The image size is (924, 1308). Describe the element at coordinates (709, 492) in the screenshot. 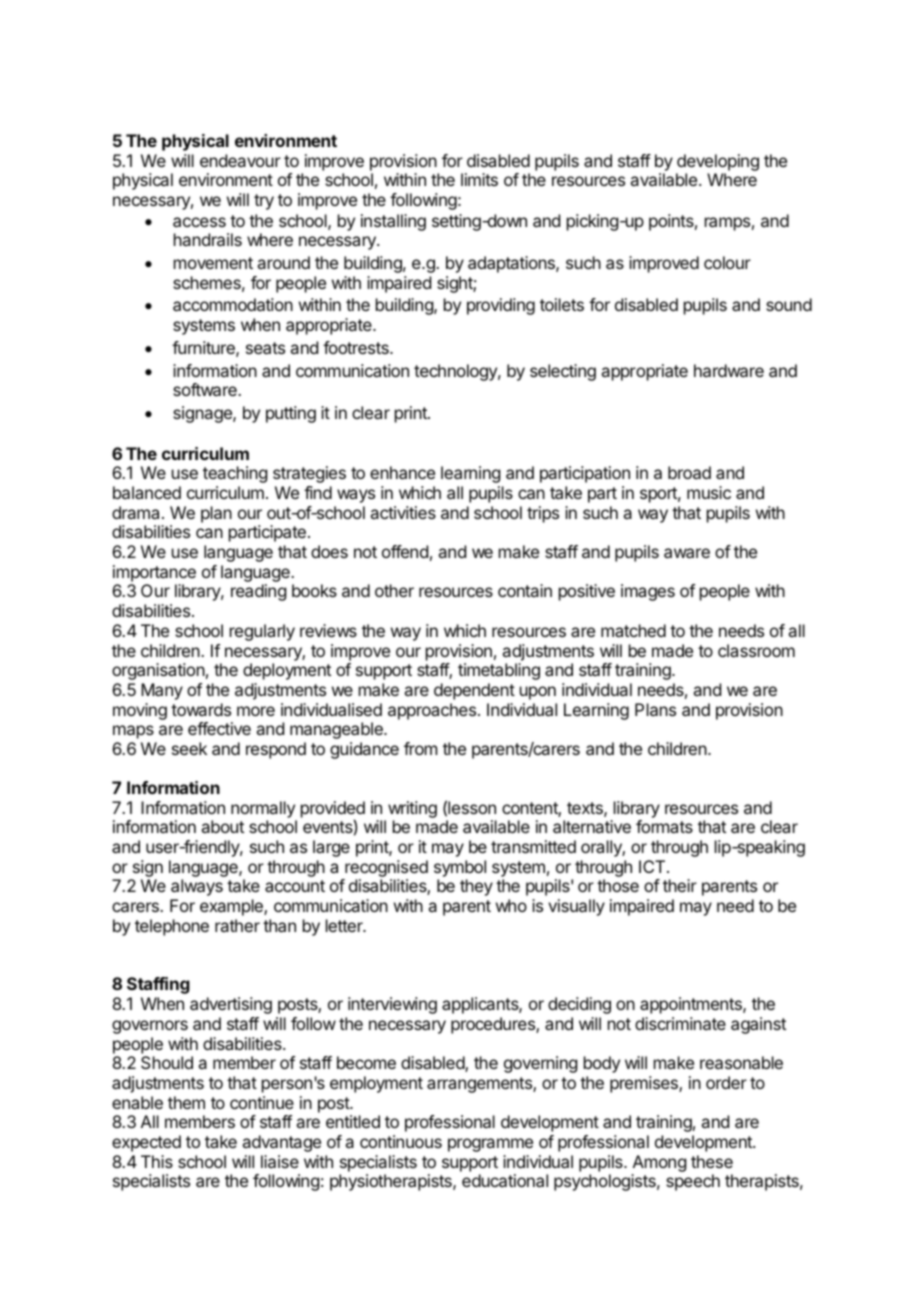

I see `music` at that location.
